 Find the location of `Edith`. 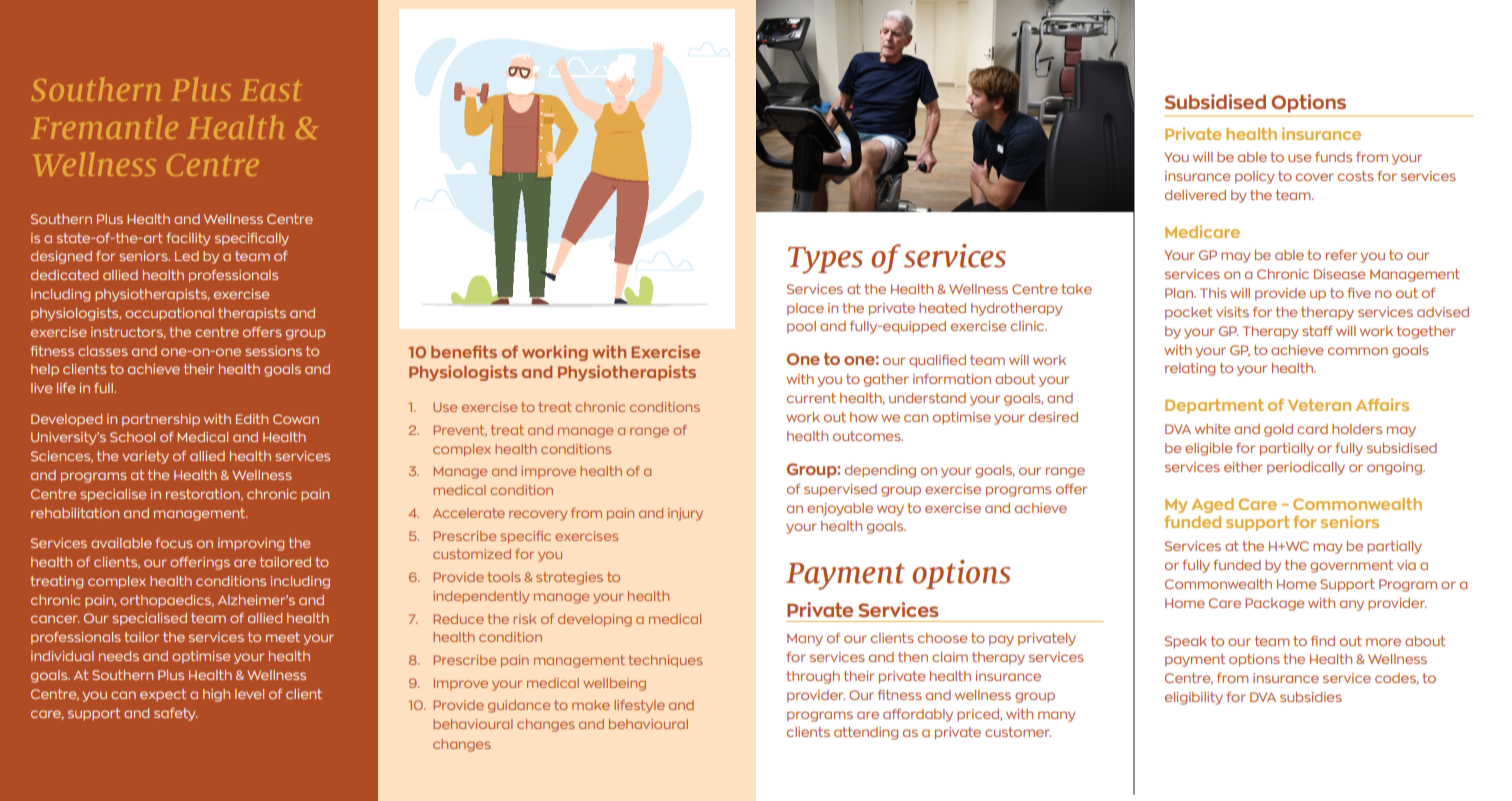

Edith is located at coordinates (252, 419).
